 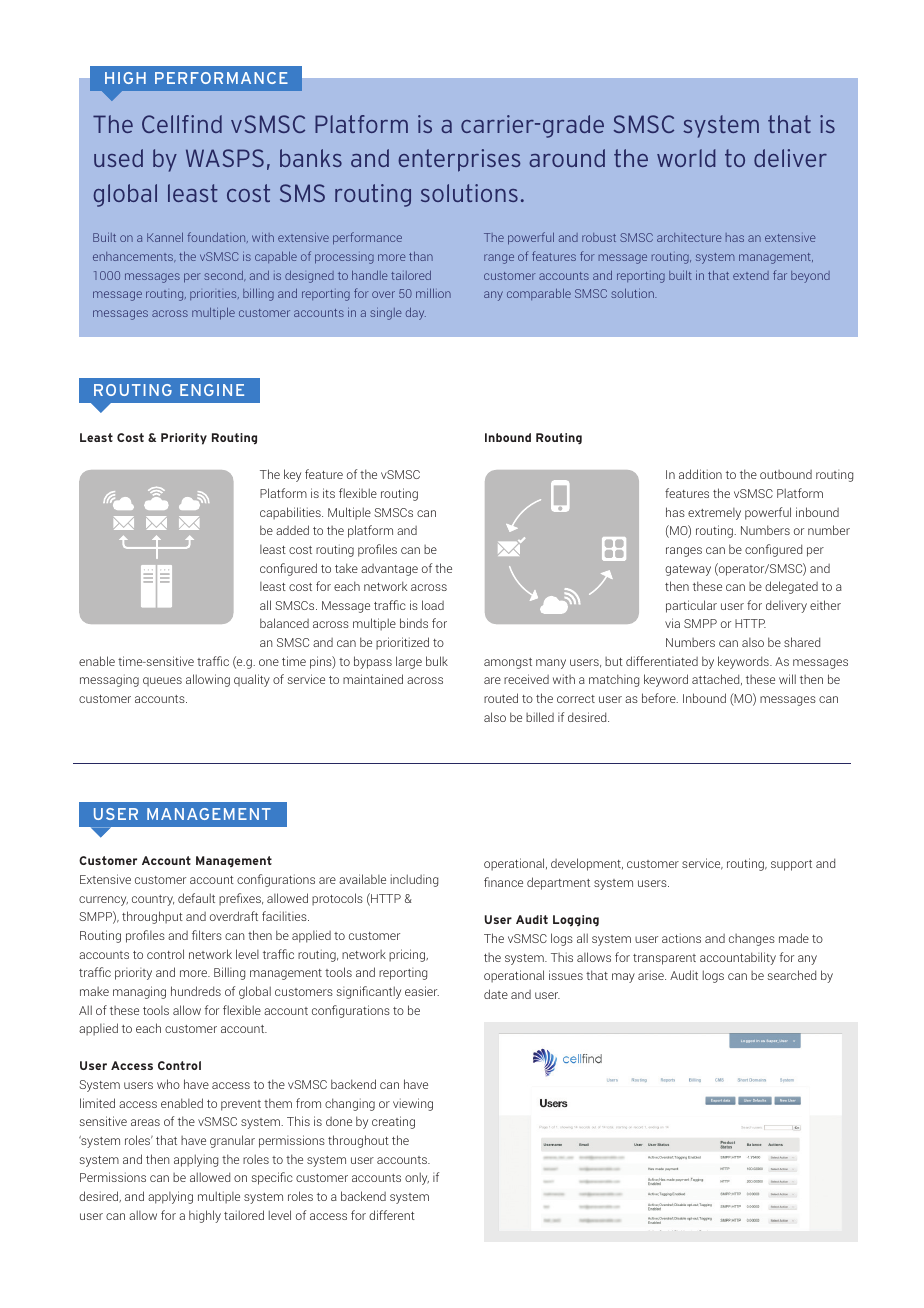 I want to click on only, so click(x=417, y=1178).
